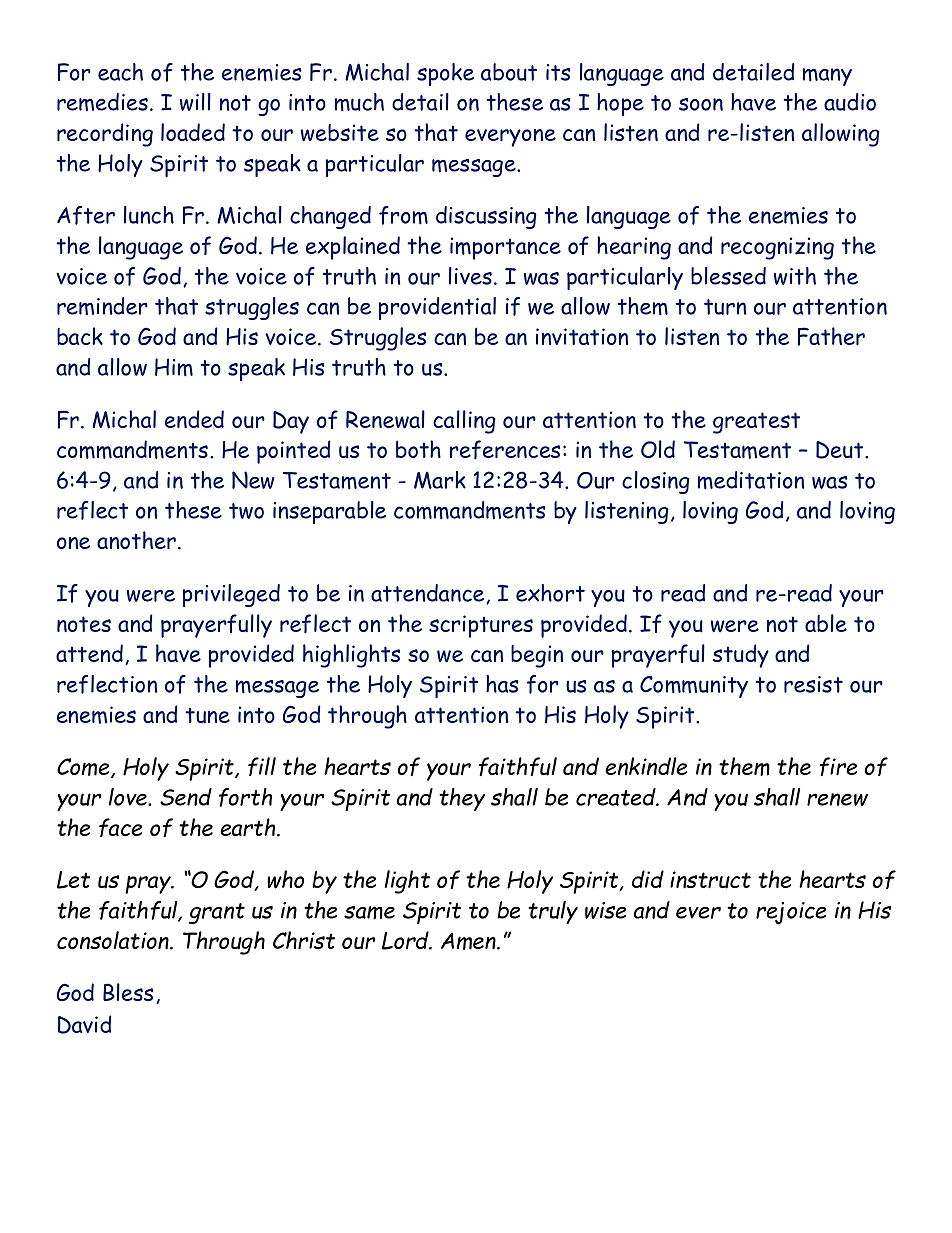 The height and width of the screenshot is (1233, 952). What do you see at coordinates (138, 540) in the screenshot?
I see `another` at bounding box center [138, 540].
